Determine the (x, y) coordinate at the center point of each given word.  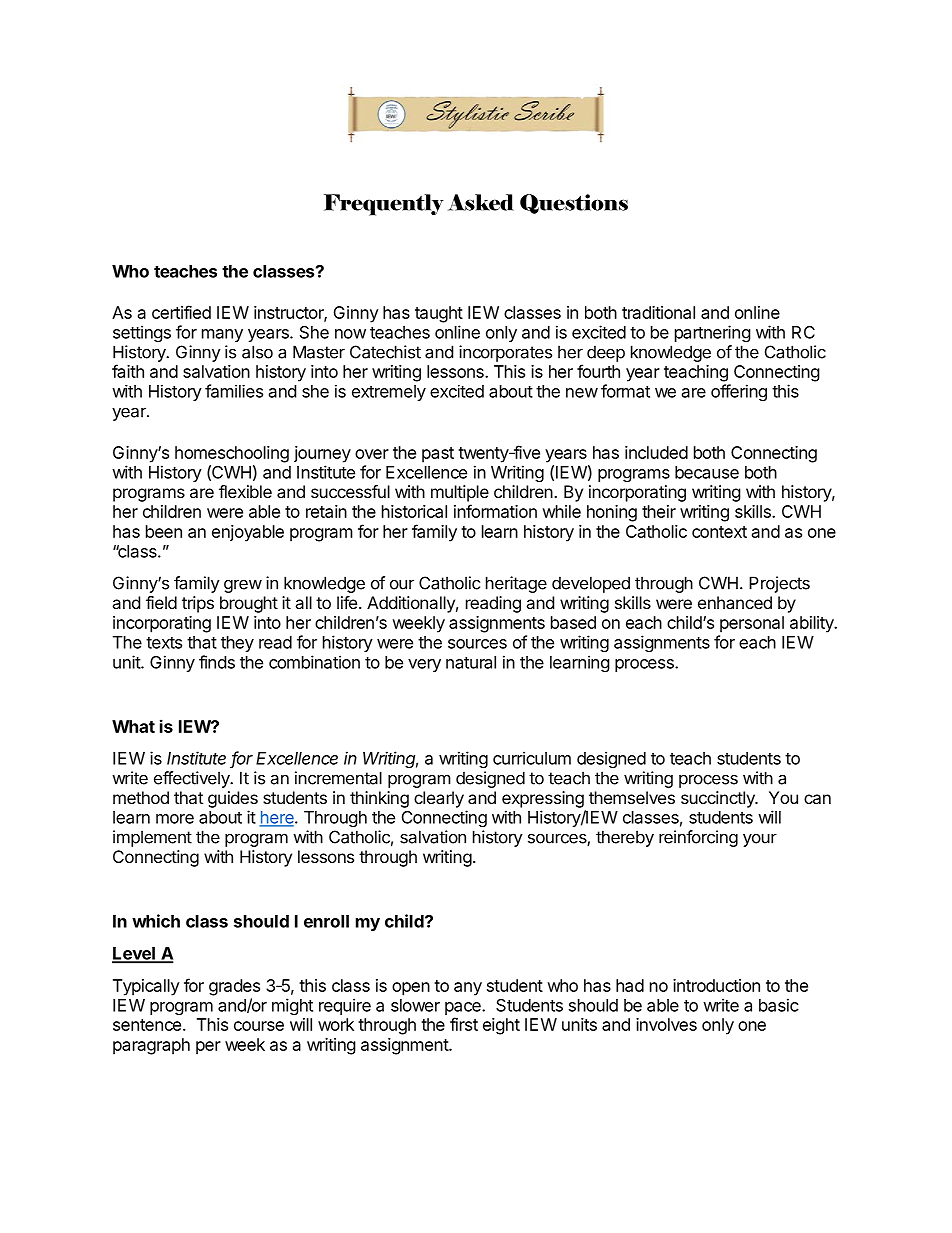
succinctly (719, 799)
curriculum (532, 758)
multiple (460, 493)
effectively (193, 779)
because (707, 472)
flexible (245, 491)
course (259, 1026)
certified (181, 312)
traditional (658, 312)
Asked (481, 202)
